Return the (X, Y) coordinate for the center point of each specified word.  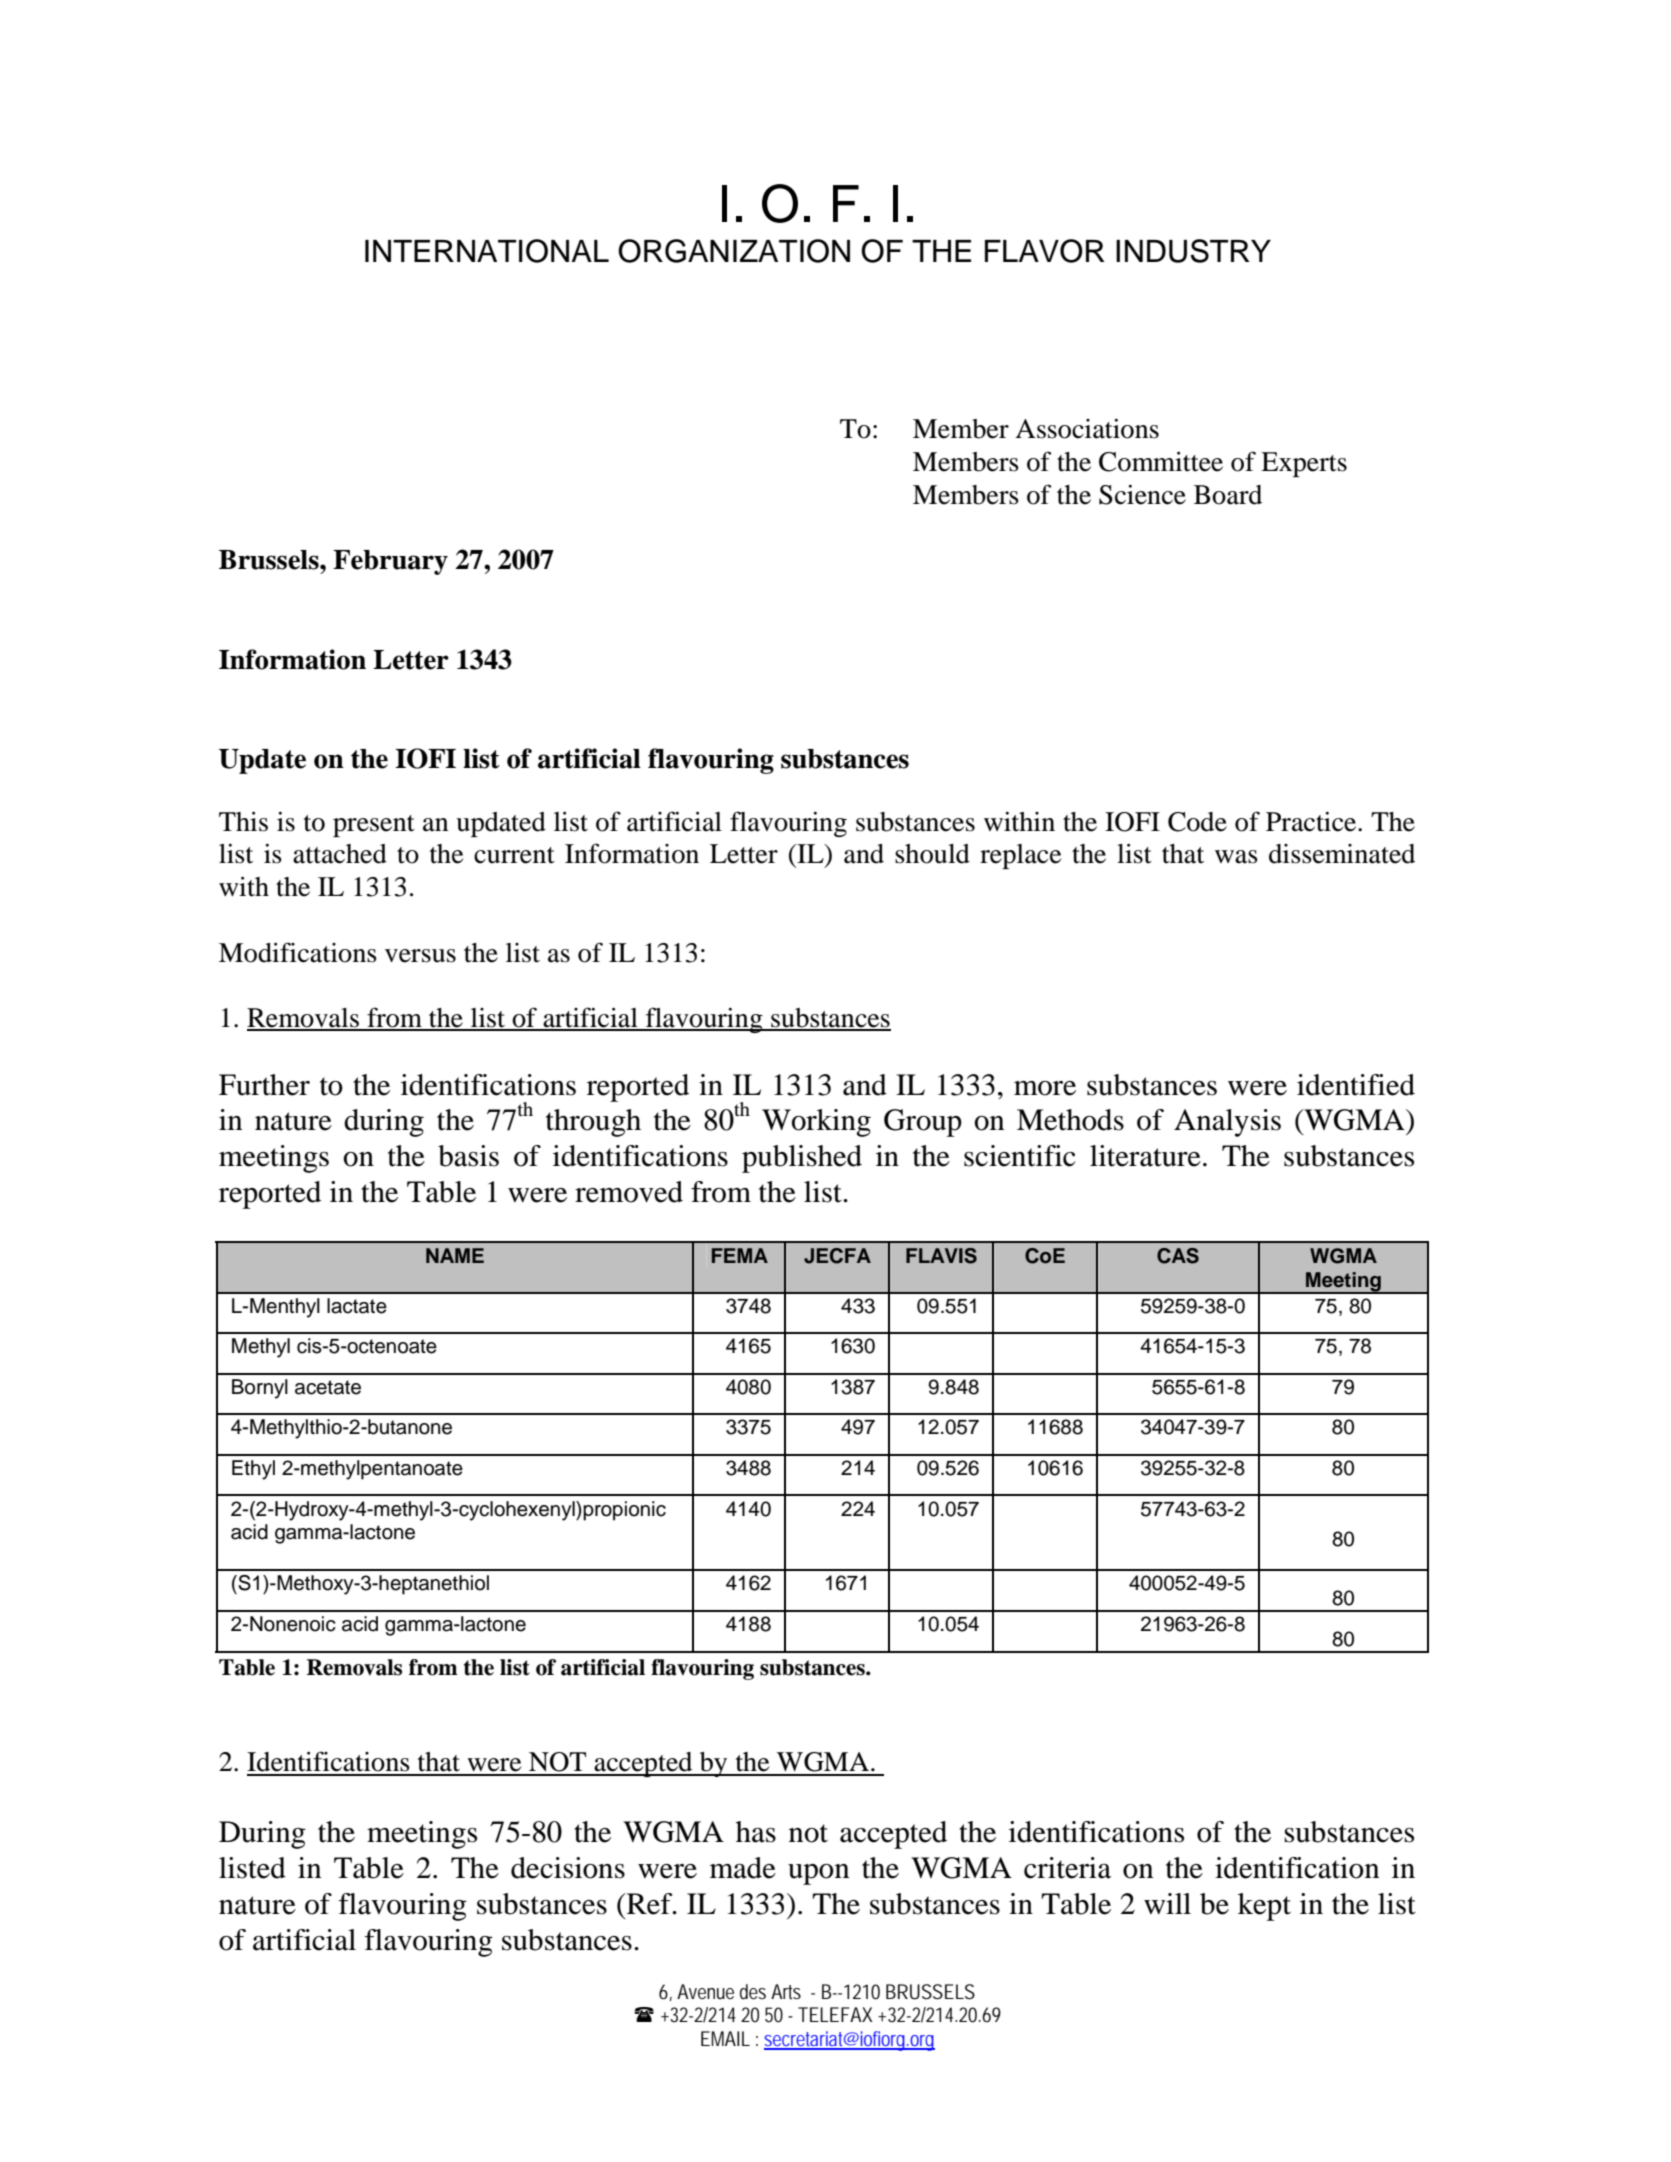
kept (1264, 1907)
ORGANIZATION (734, 251)
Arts (786, 1991)
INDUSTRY (1193, 251)
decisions (568, 1868)
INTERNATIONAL (487, 251)
